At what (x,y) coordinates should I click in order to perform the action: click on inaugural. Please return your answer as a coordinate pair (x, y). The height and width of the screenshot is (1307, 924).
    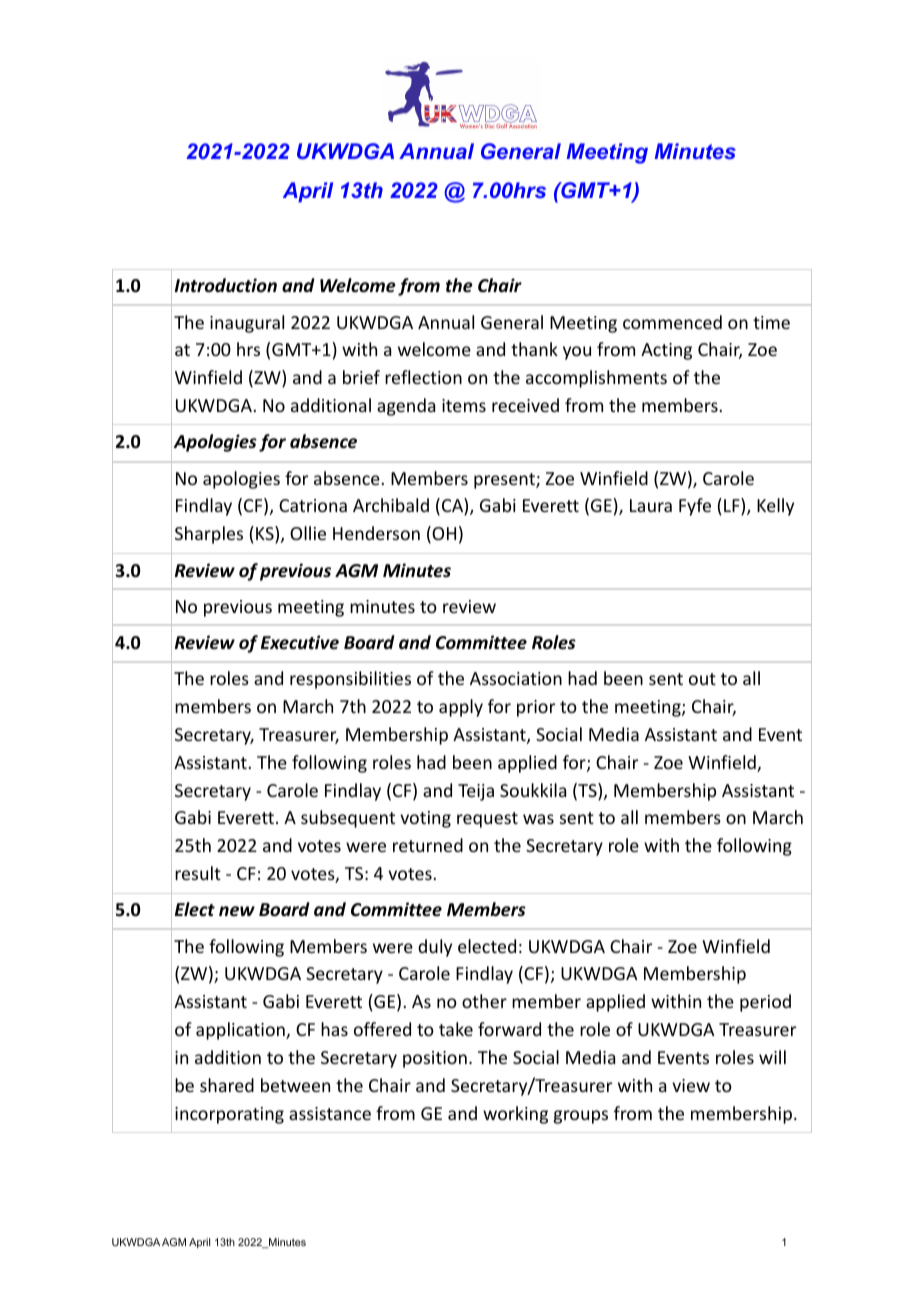
    Looking at the image, I should click on (247, 324).
